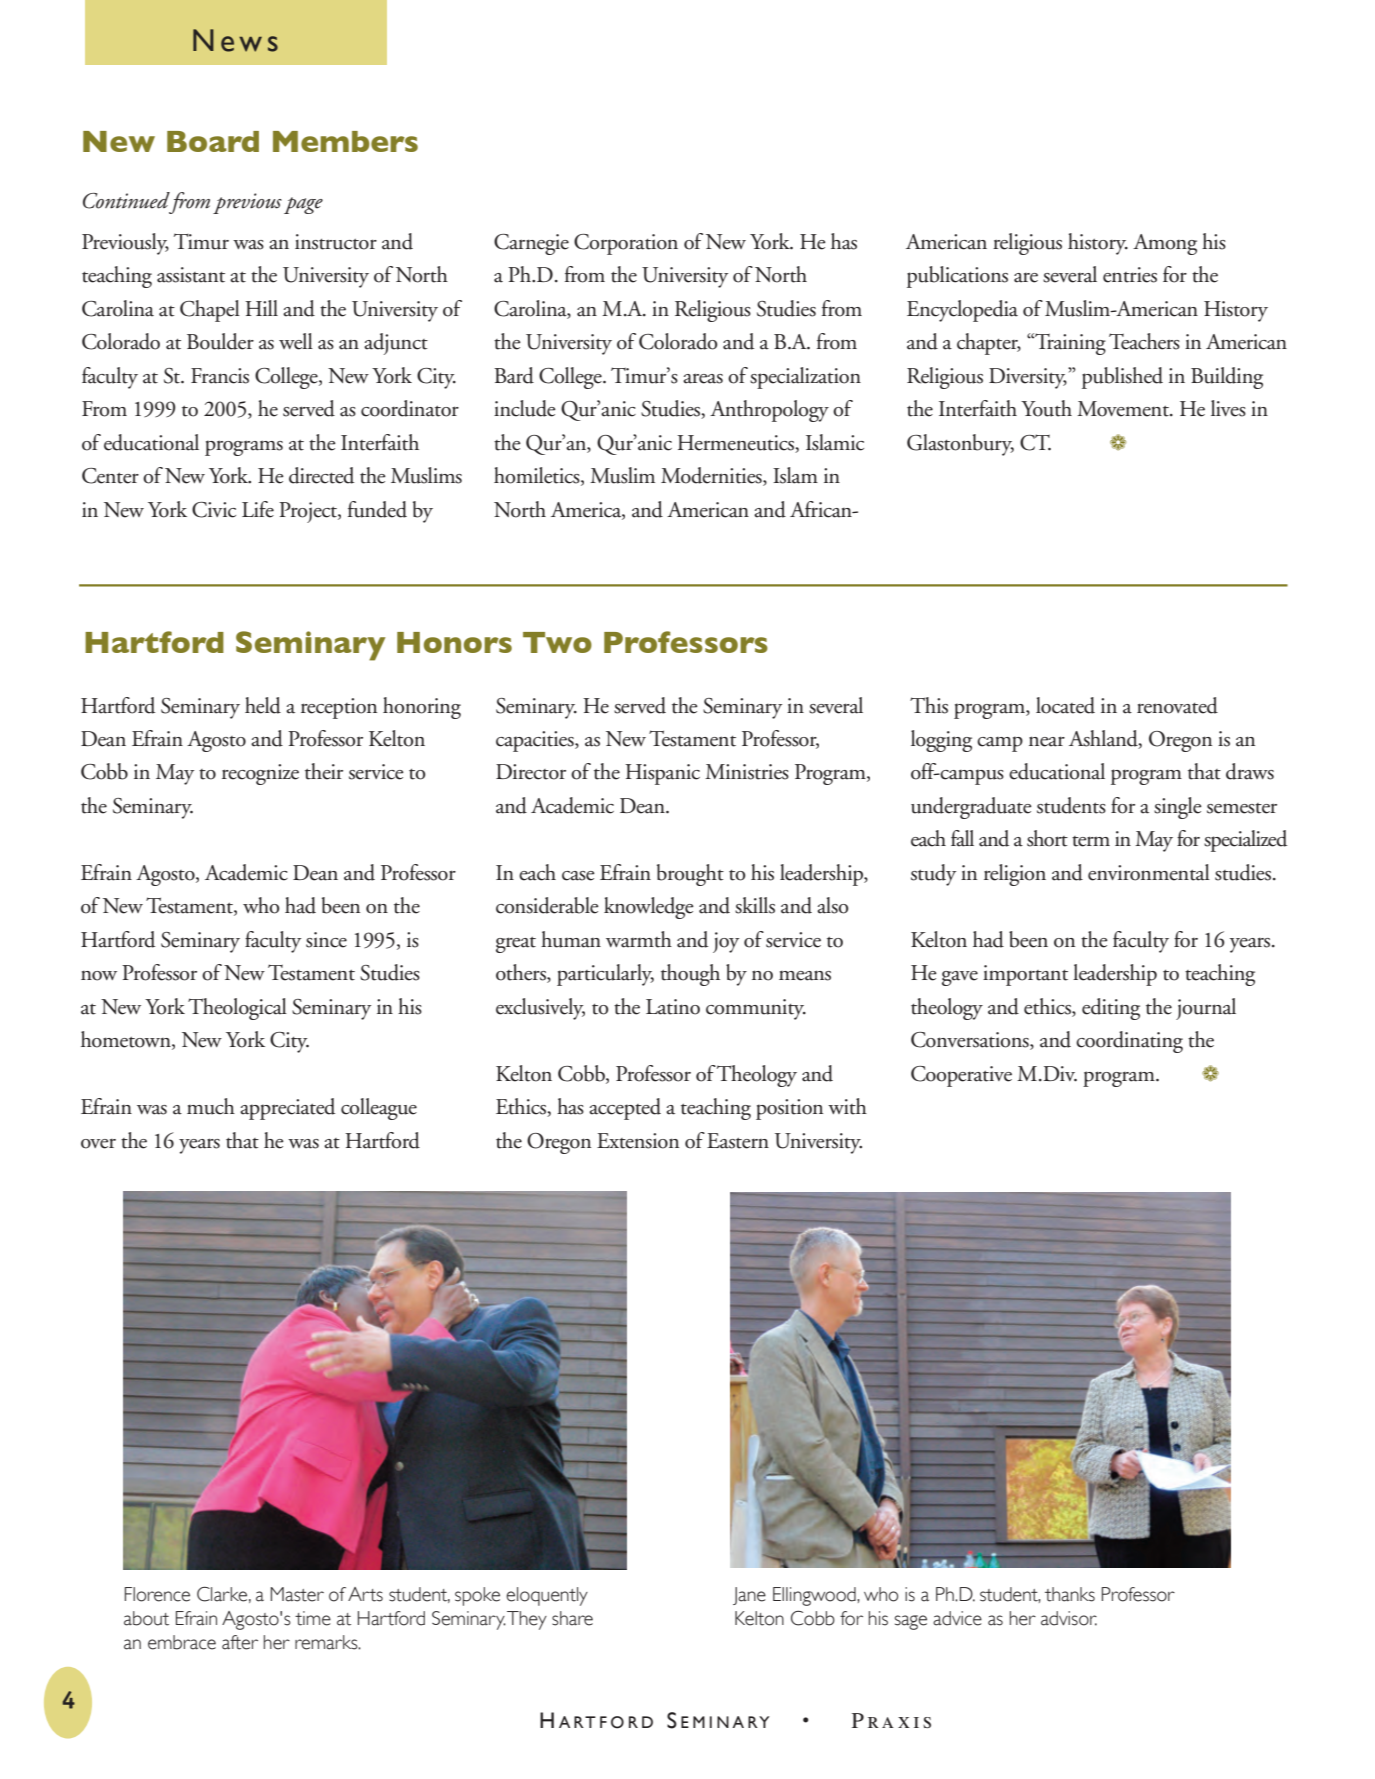  What do you see at coordinates (749, 1596) in the document?
I see `Jane` at bounding box center [749, 1596].
